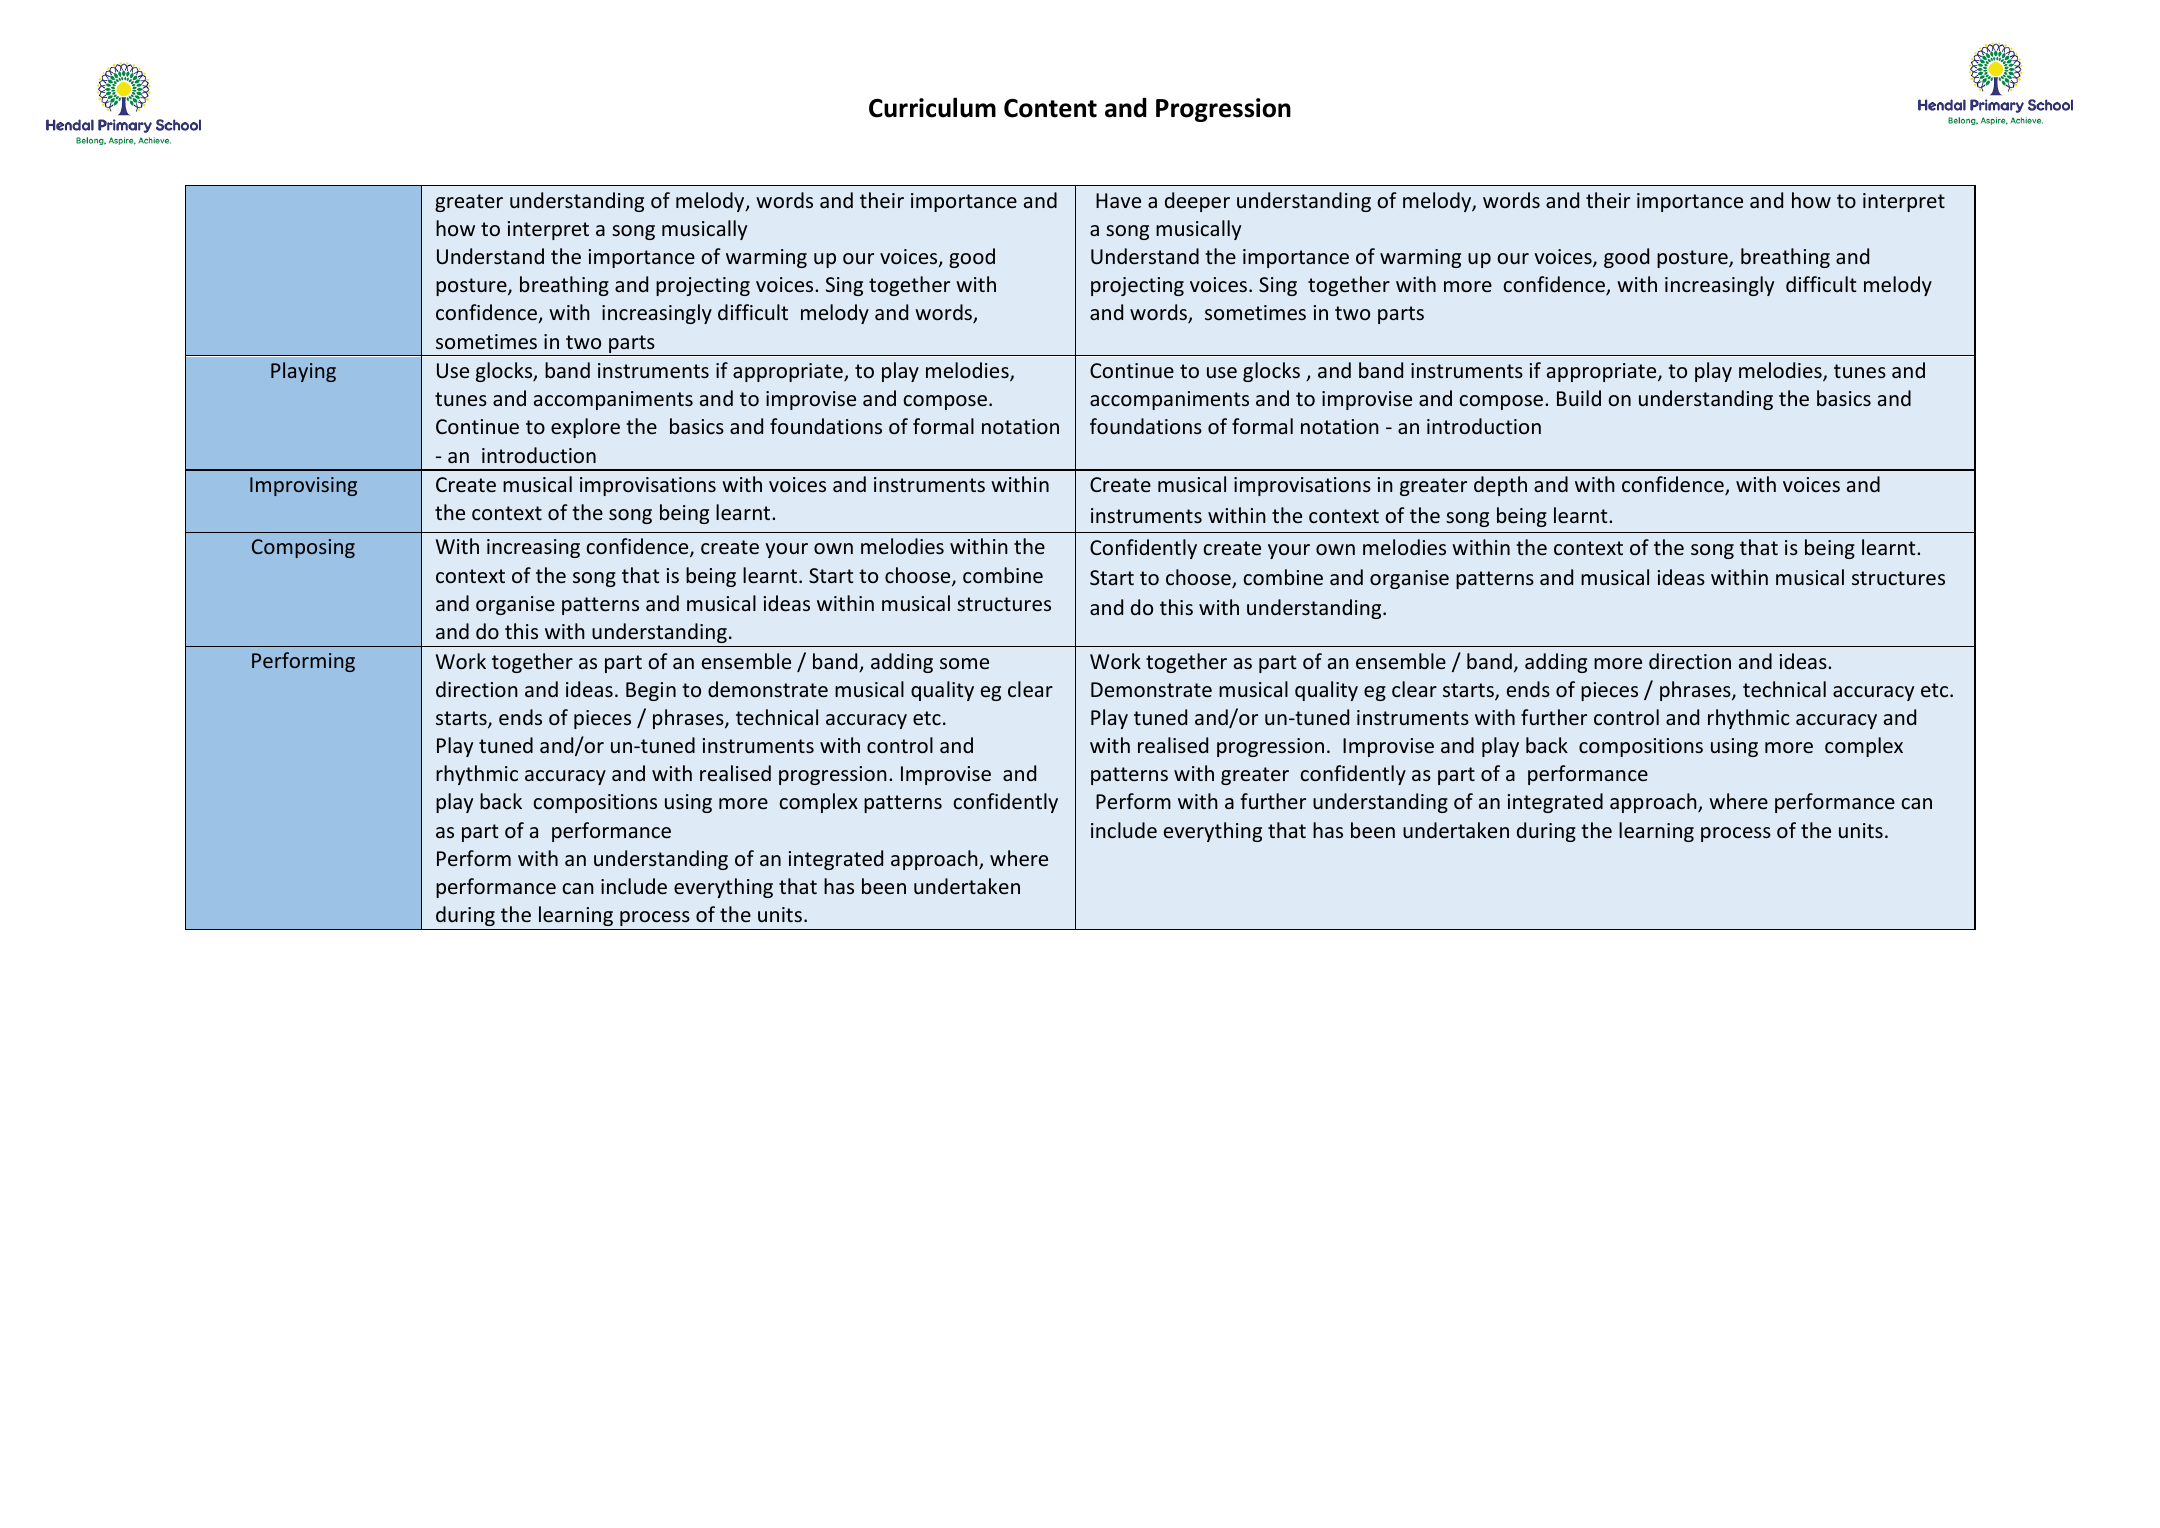 This screenshot has height=1528, width=2160. Describe the element at coordinates (1118, 200) in the screenshot. I see `Have` at that location.
